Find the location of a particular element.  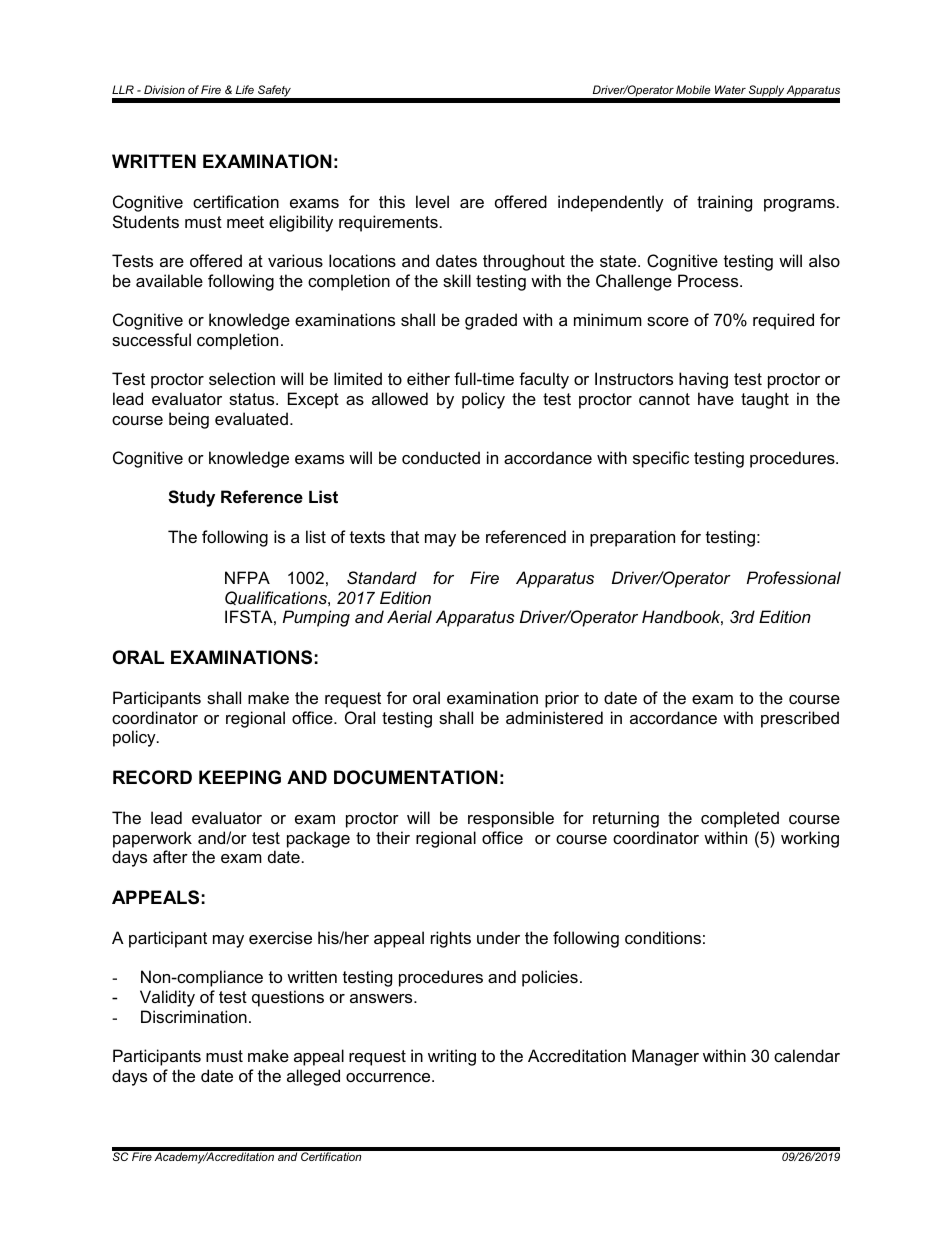

Water is located at coordinates (730, 89).
